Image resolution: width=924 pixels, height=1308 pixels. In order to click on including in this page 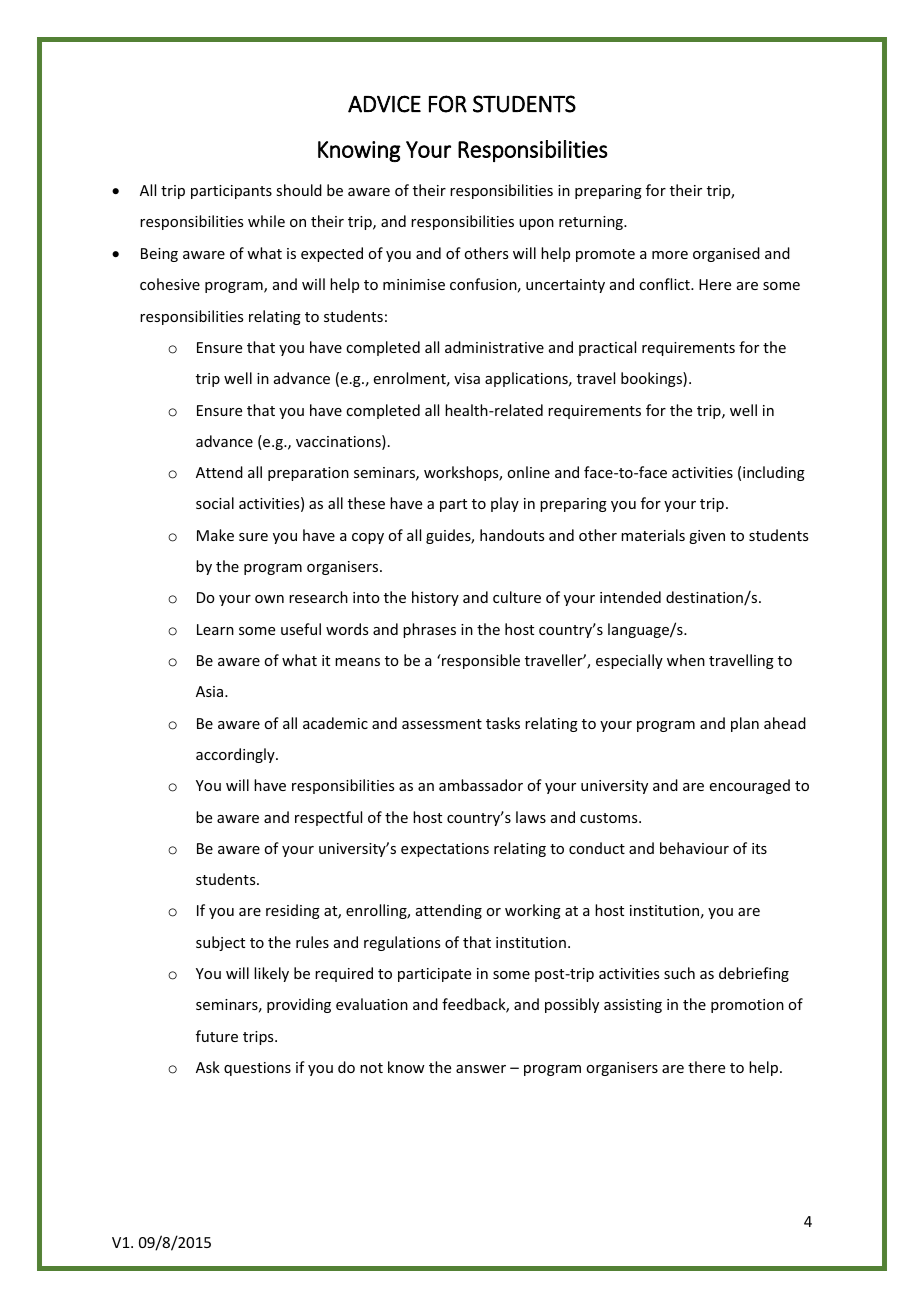, I will do `click(774, 473)`.
